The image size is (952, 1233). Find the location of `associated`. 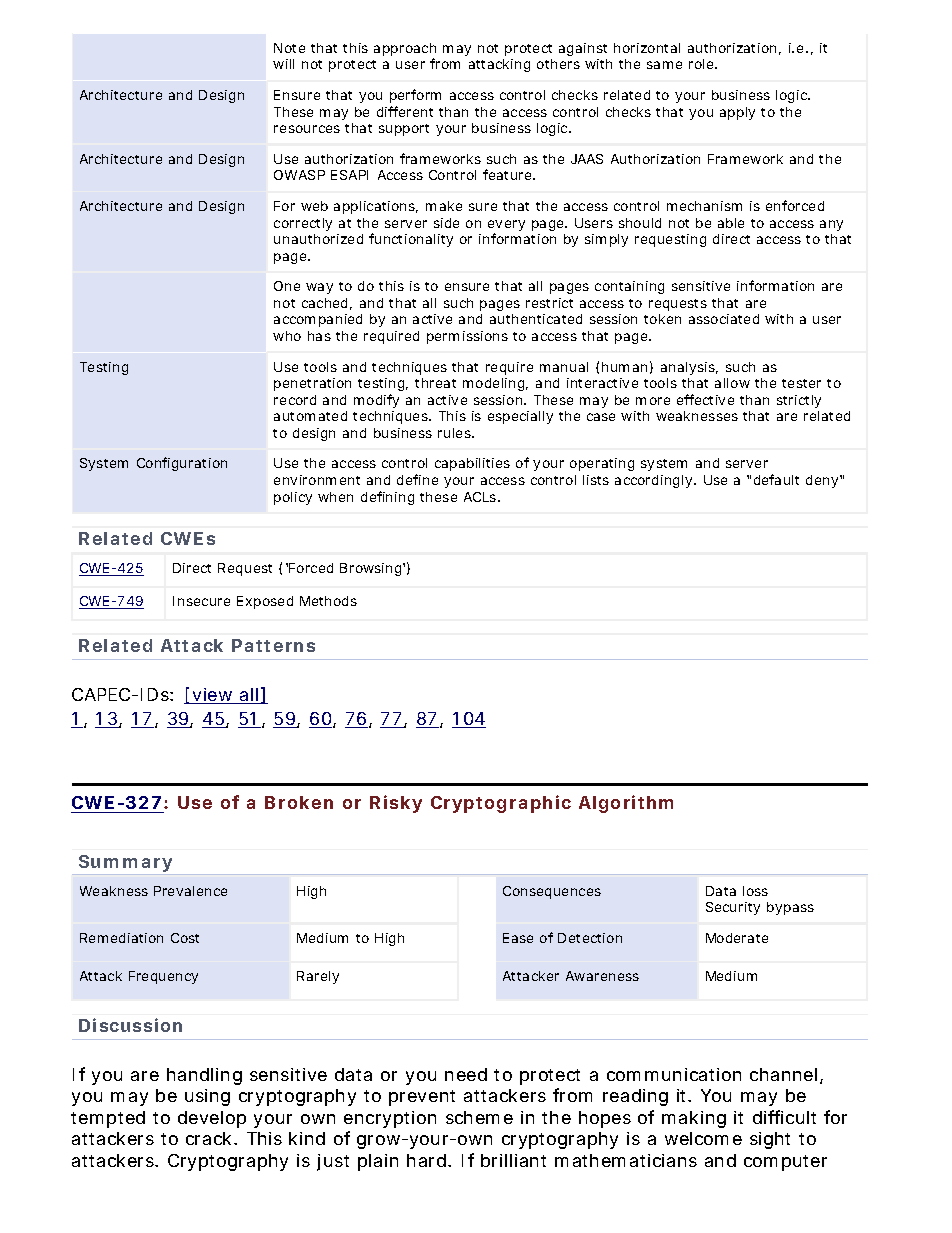

associated is located at coordinates (724, 319).
